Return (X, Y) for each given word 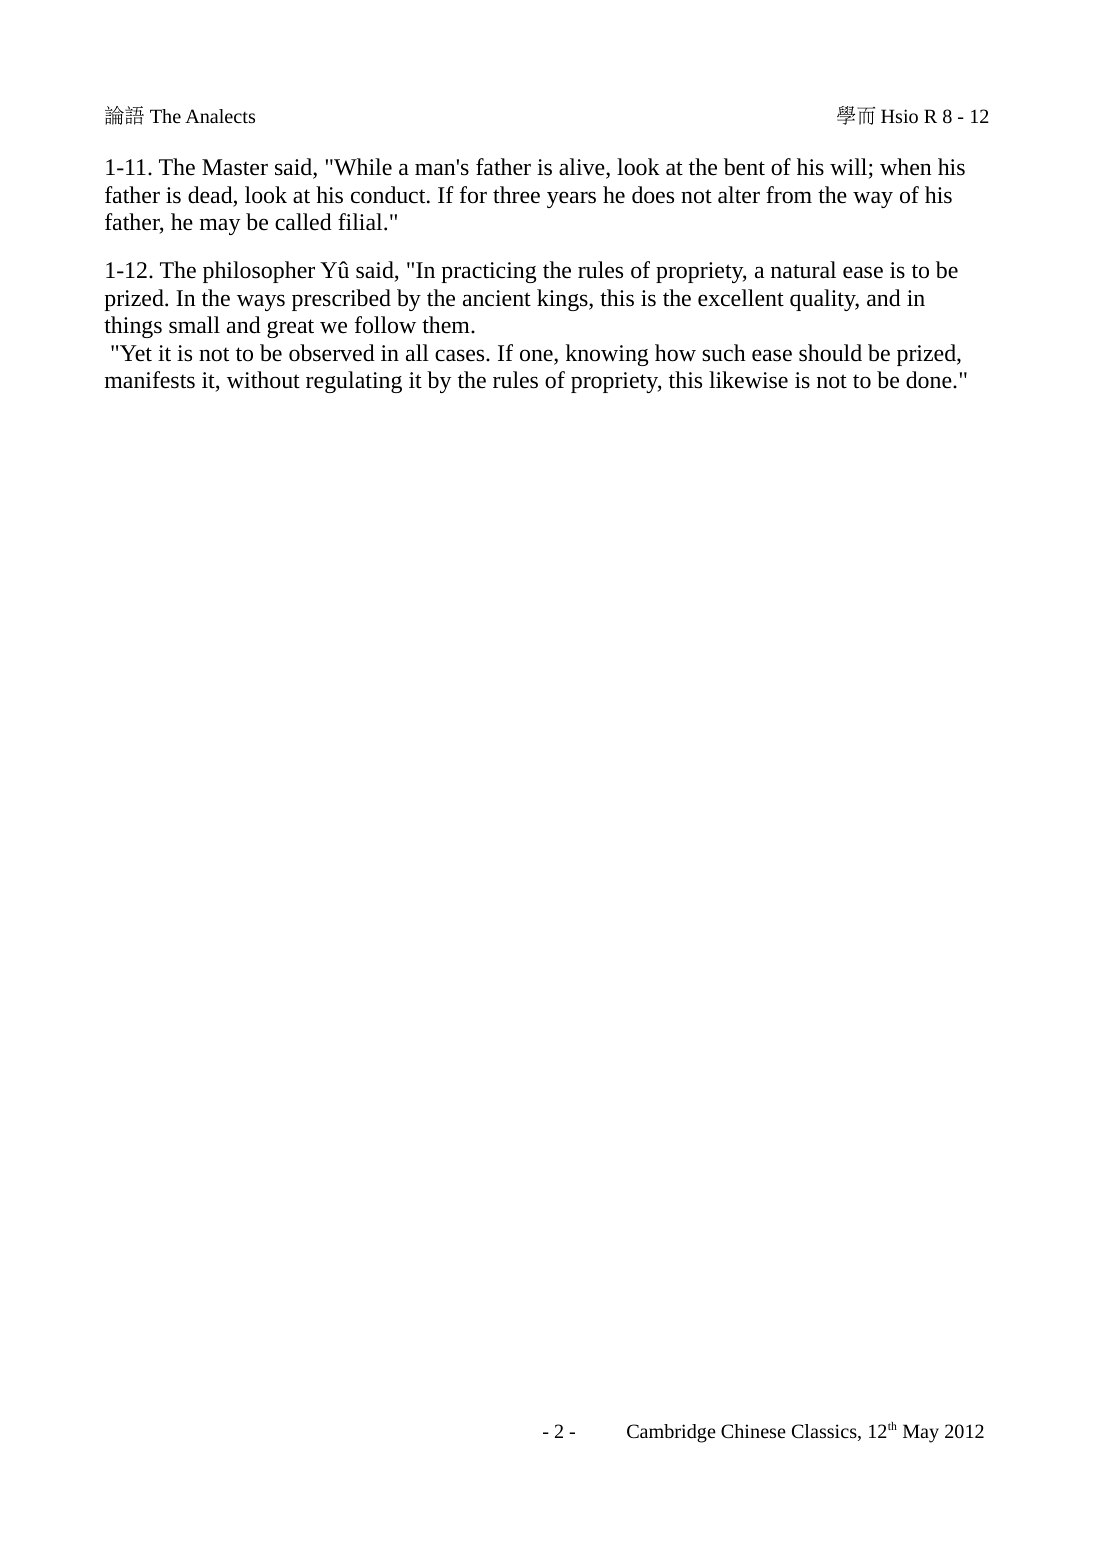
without (263, 380)
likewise (748, 380)
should (830, 353)
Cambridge (671, 1433)
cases (461, 355)
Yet (136, 353)
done (930, 380)
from (789, 195)
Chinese (753, 1431)
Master (235, 167)
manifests (150, 380)
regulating (354, 382)
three (516, 195)
